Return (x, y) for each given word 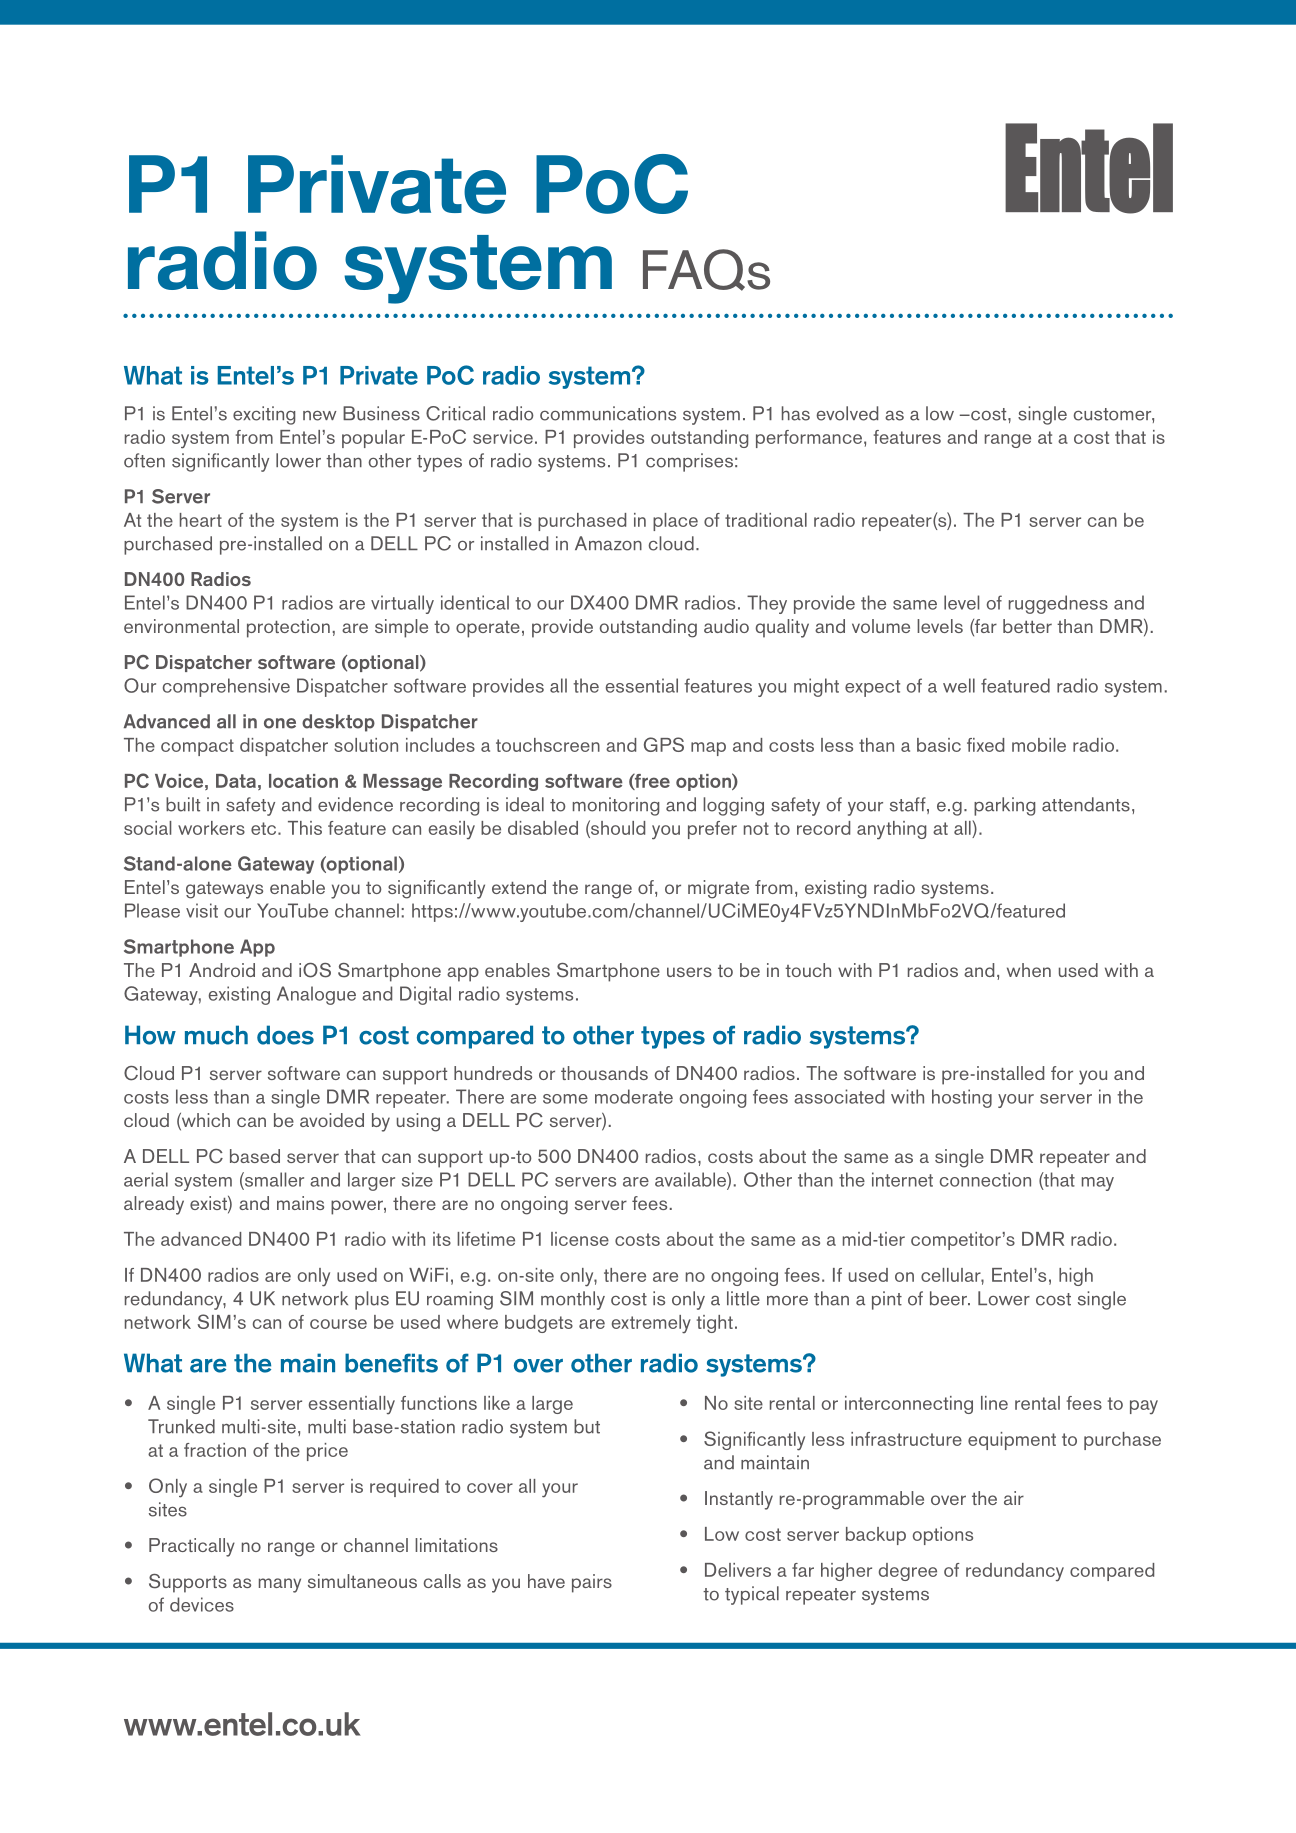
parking (1004, 806)
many (280, 1585)
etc (265, 828)
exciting (264, 415)
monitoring (616, 806)
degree (908, 1572)
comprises (689, 462)
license (580, 1239)
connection (985, 1179)
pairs (592, 1583)
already (154, 1205)
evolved (847, 413)
